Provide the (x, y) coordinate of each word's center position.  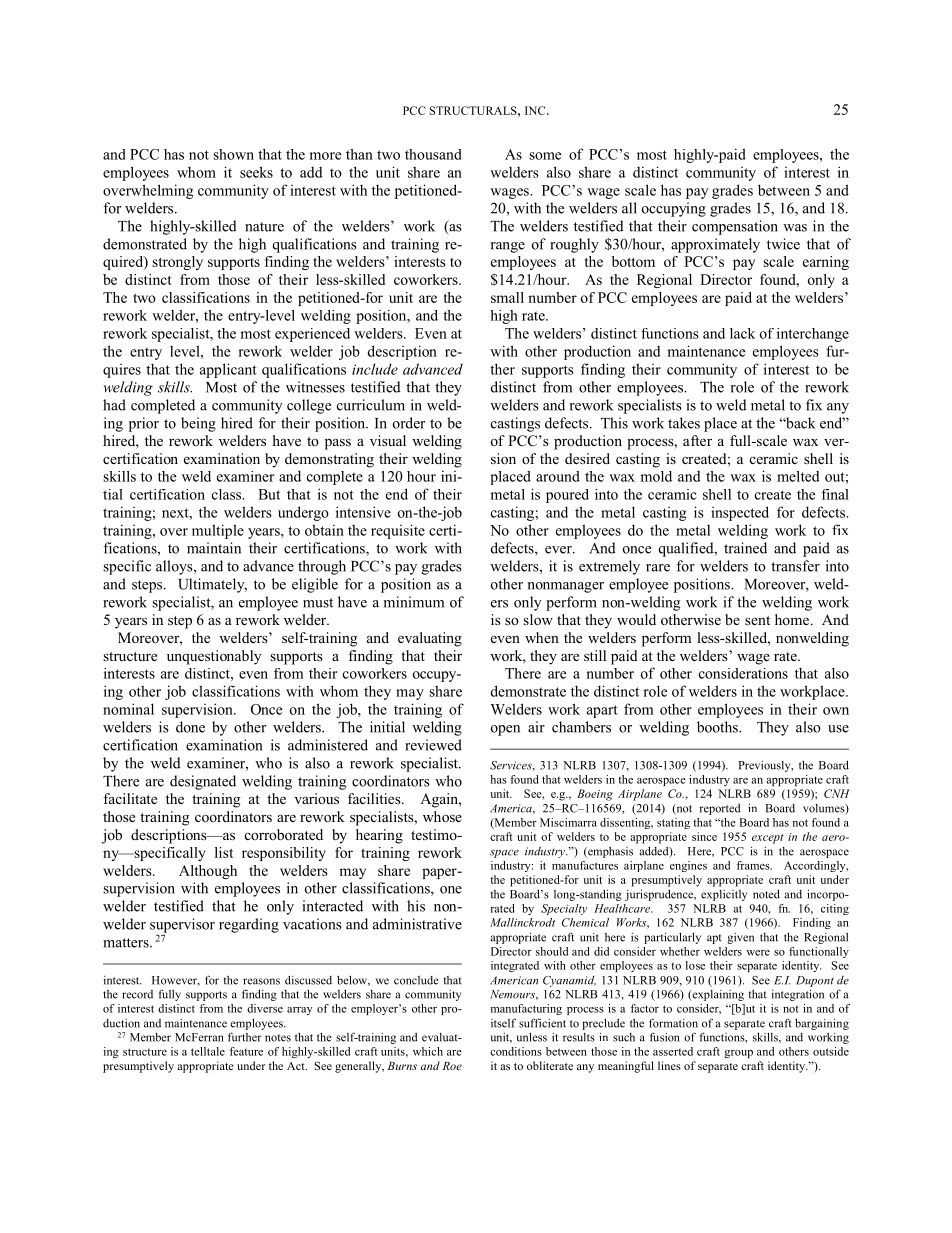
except (768, 839)
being (198, 424)
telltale (208, 1051)
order (409, 423)
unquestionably (214, 657)
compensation (735, 227)
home (793, 619)
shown (233, 154)
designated (203, 782)
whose (442, 816)
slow (538, 619)
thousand (433, 154)
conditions (516, 1051)
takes (684, 423)
